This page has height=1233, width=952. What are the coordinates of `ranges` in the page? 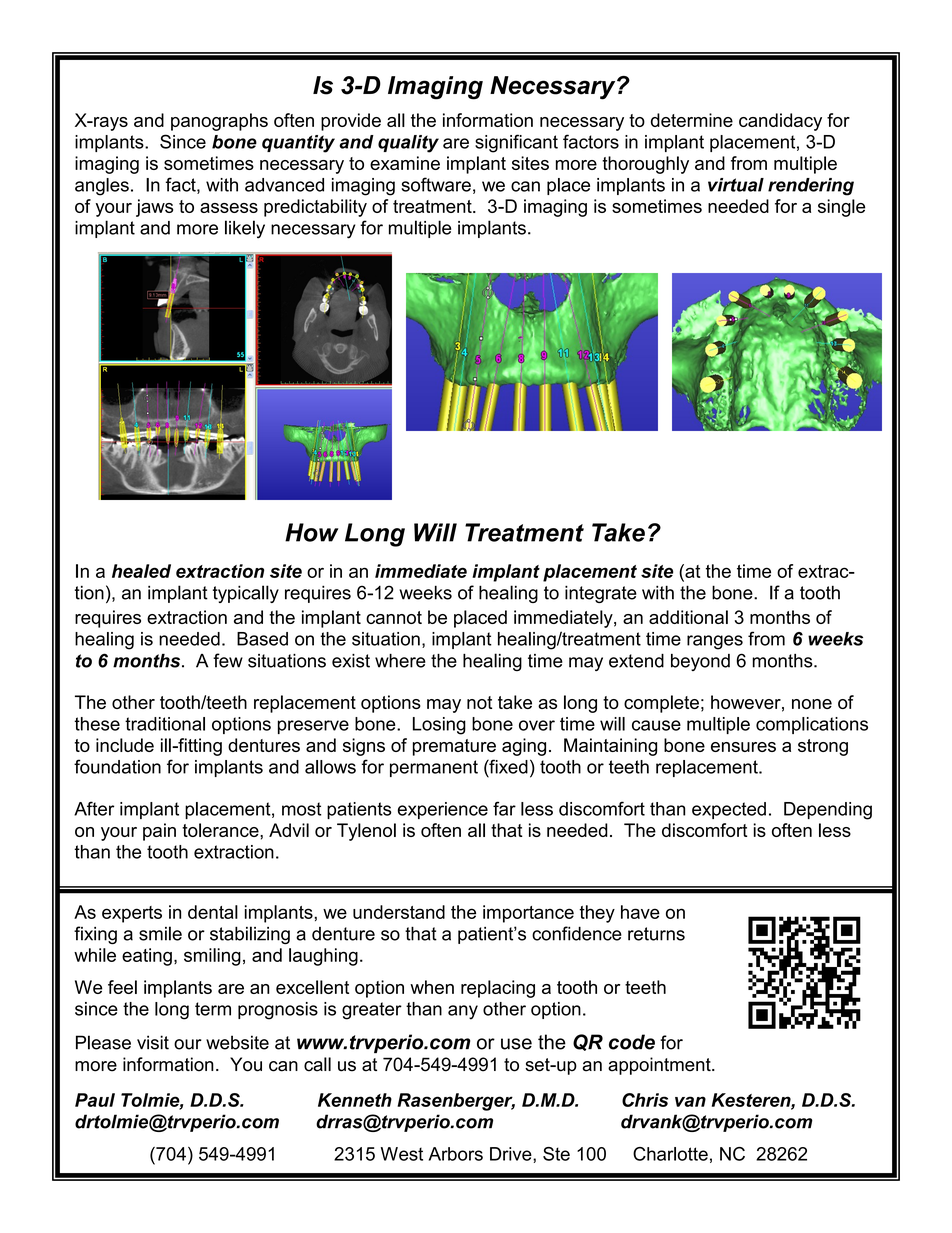 It's located at (715, 642).
